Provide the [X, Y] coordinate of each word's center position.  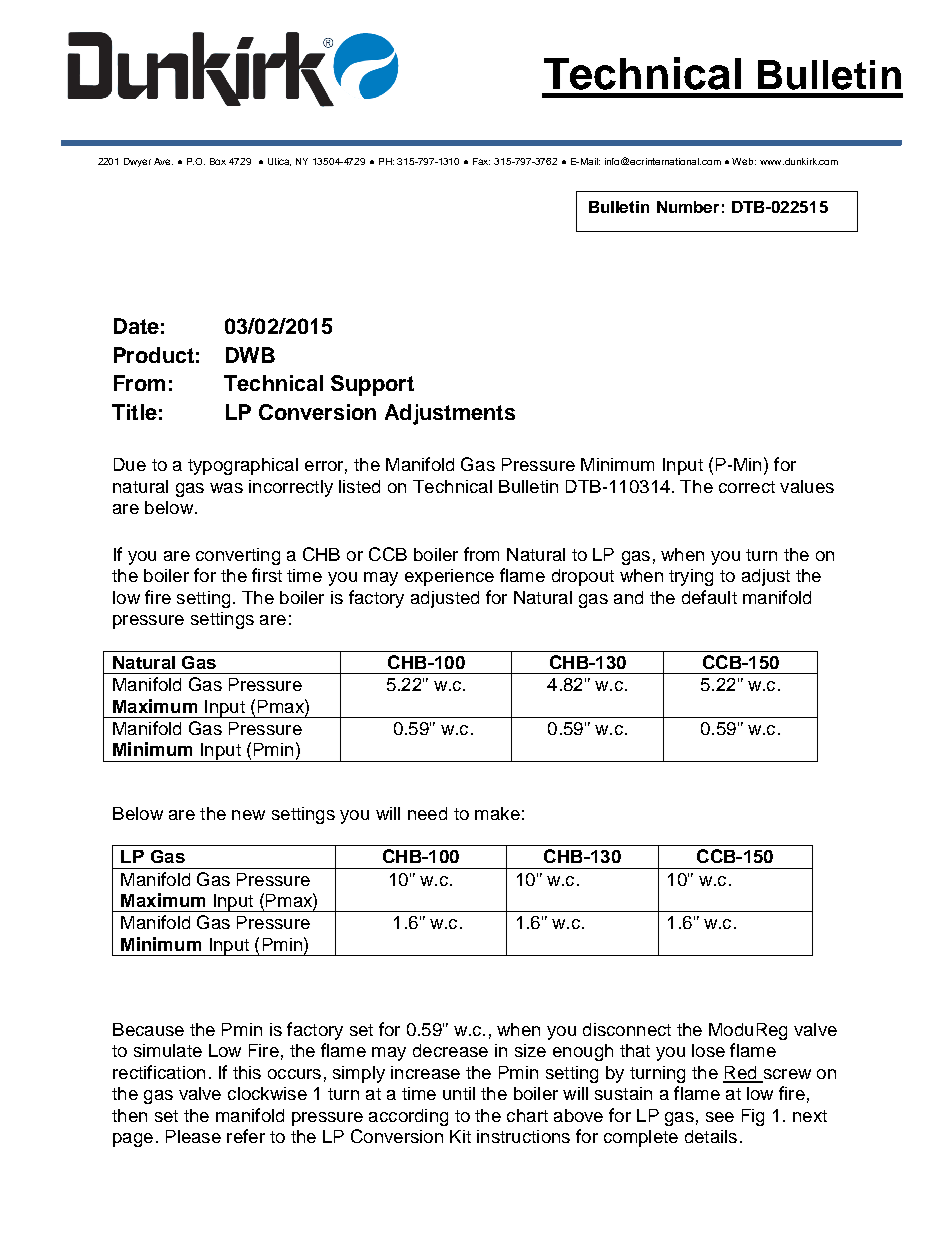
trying [691, 577]
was [226, 488]
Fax [481, 161]
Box [218, 161]
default [709, 597]
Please [193, 1136]
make [497, 813]
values [807, 486]
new [248, 815]
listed [359, 486]
